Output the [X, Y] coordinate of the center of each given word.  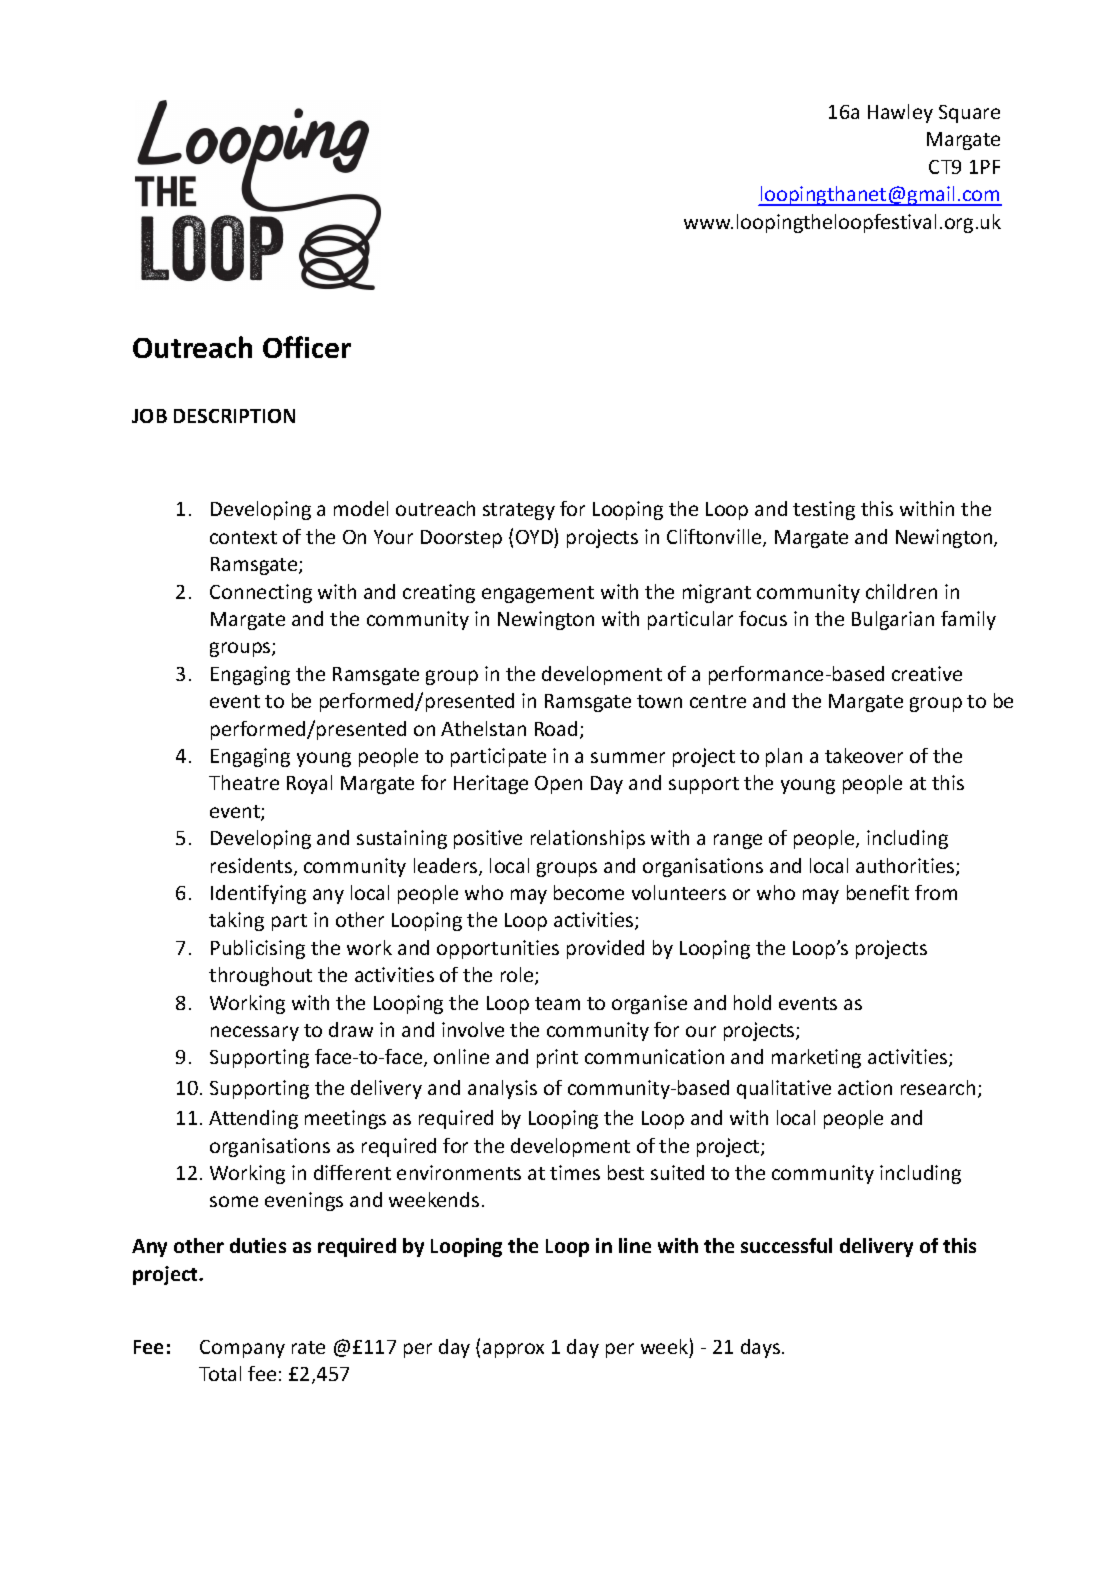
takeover [864, 755]
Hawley [900, 113]
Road [556, 728]
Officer [307, 347]
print [557, 1058]
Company [242, 1349]
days [762, 1348]
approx [513, 1350]
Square [969, 114]
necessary [255, 1033]
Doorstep [461, 539]
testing [824, 510]
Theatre [244, 782]
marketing [816, 1058]
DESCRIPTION [234, 416]
